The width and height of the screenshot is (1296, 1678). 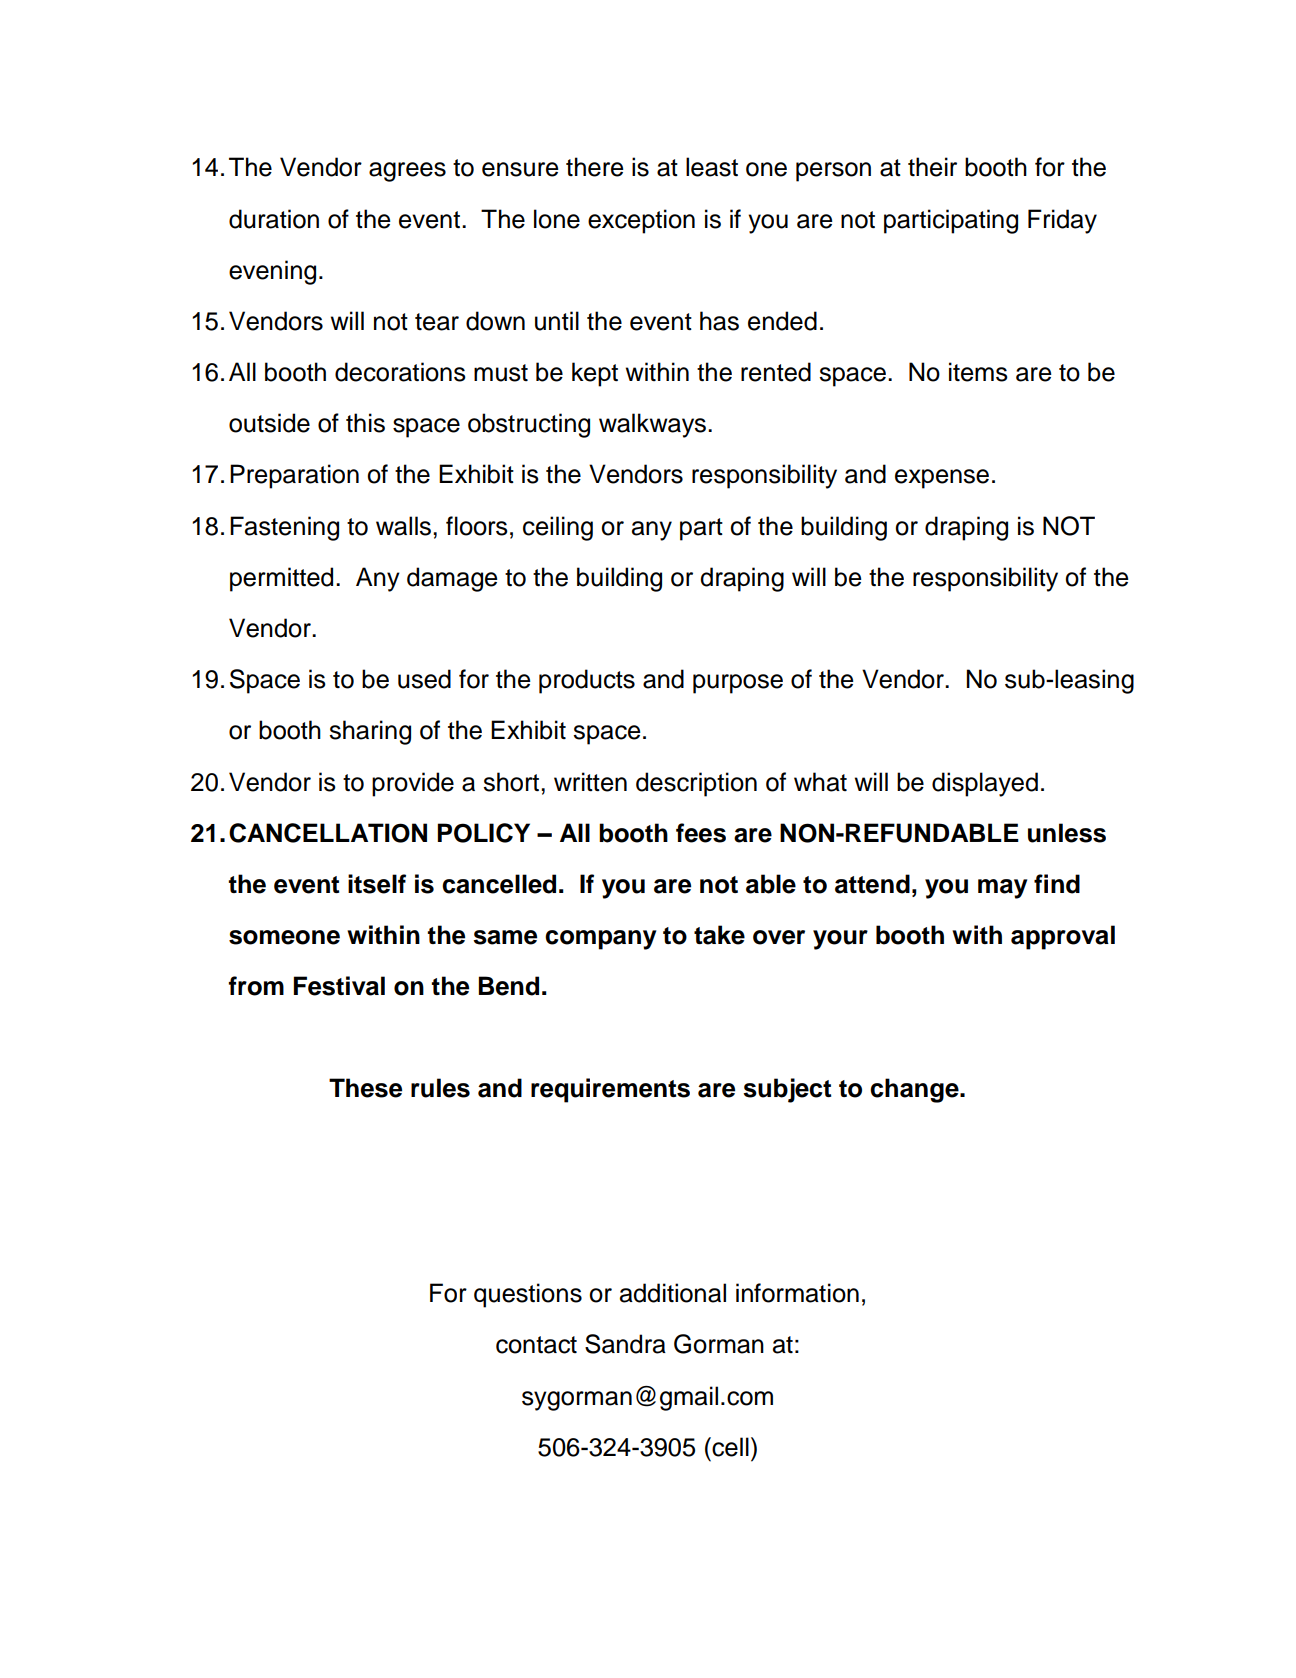 I want to click on take, so click(x=719, y=935).
